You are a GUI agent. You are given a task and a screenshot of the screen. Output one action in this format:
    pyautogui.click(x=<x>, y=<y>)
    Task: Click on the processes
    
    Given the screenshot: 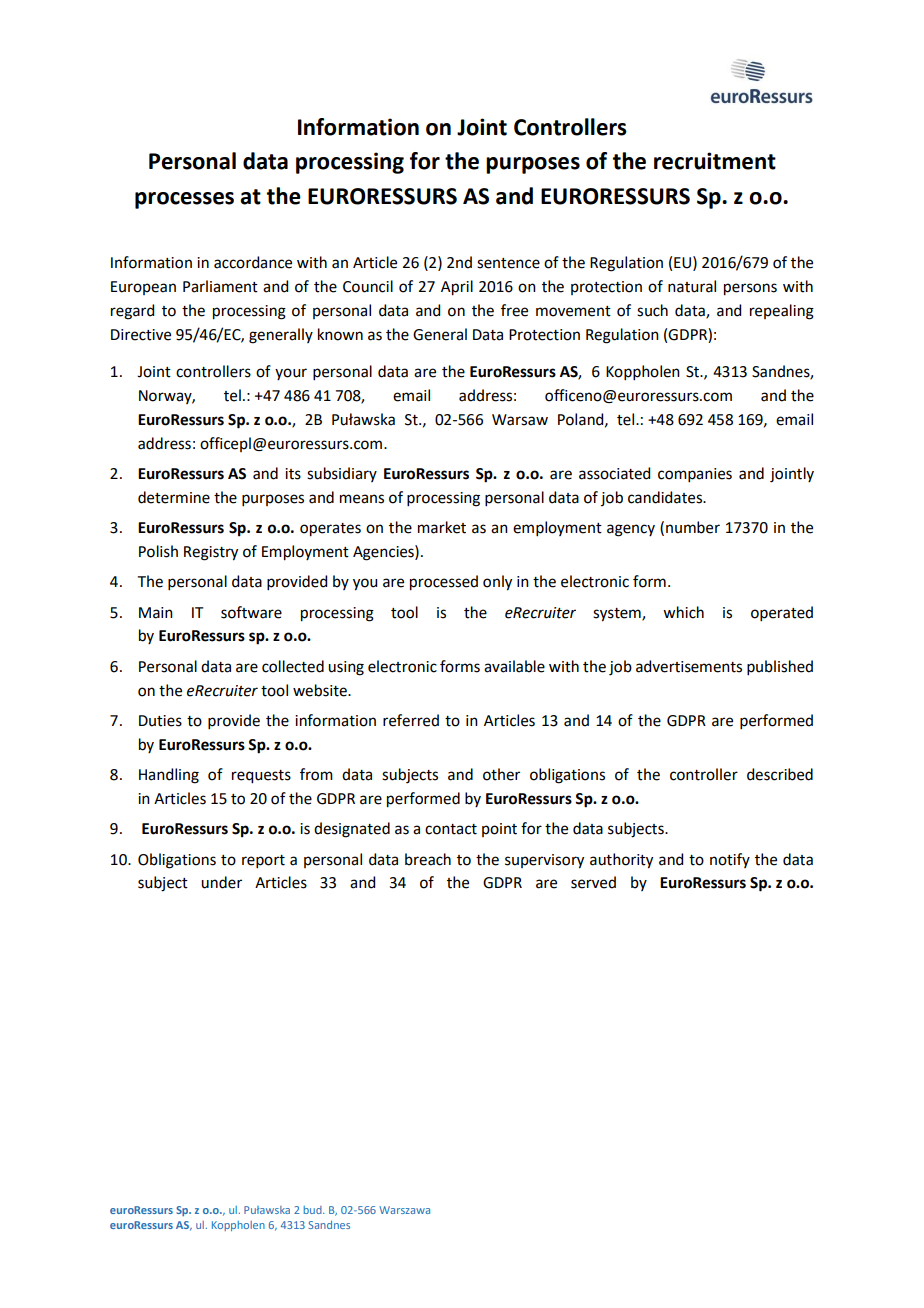 What is the action you would take?
    pyautogui.click(x=184, y=200)
